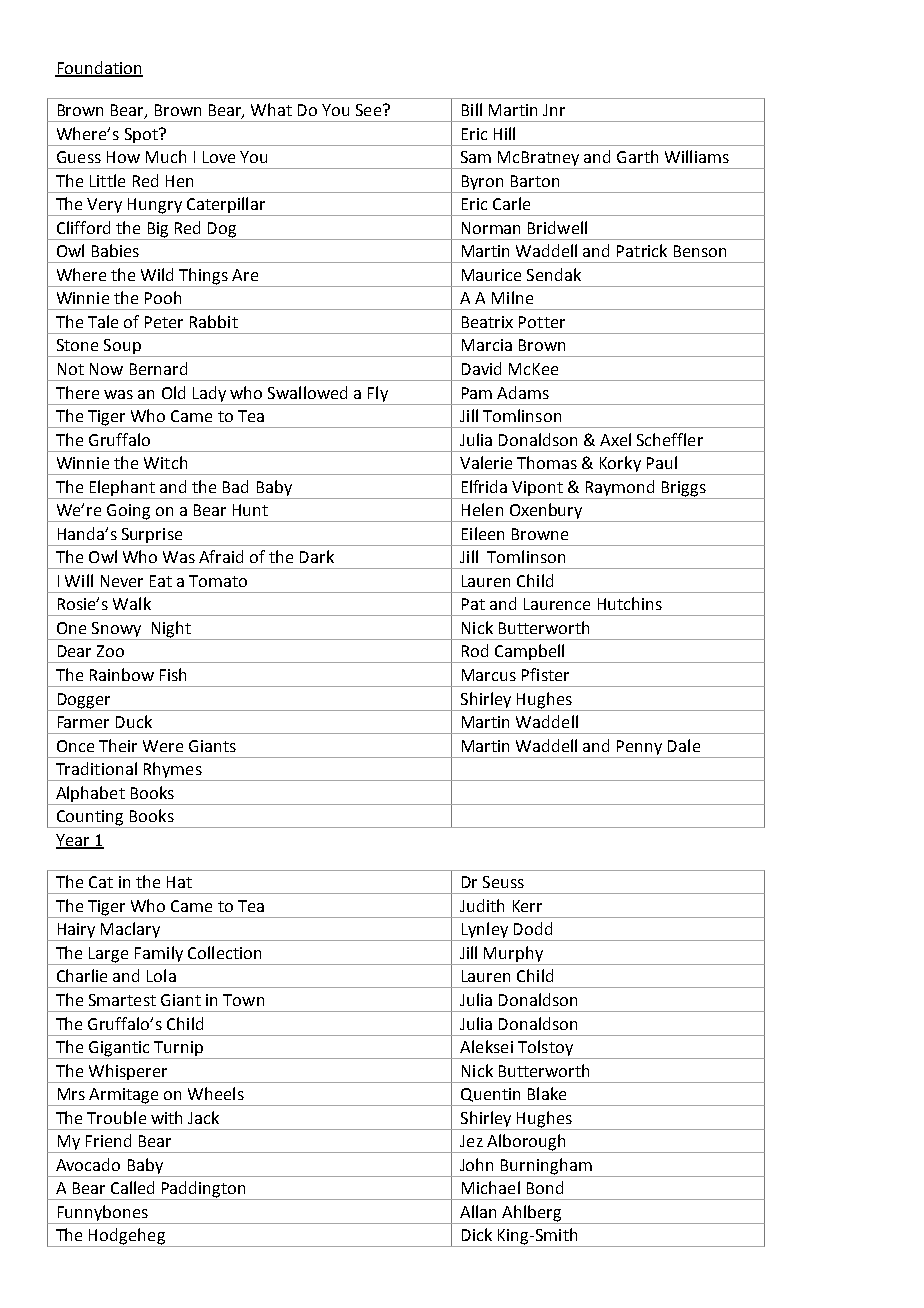  I want to click on Judith, so click(482, 905).
